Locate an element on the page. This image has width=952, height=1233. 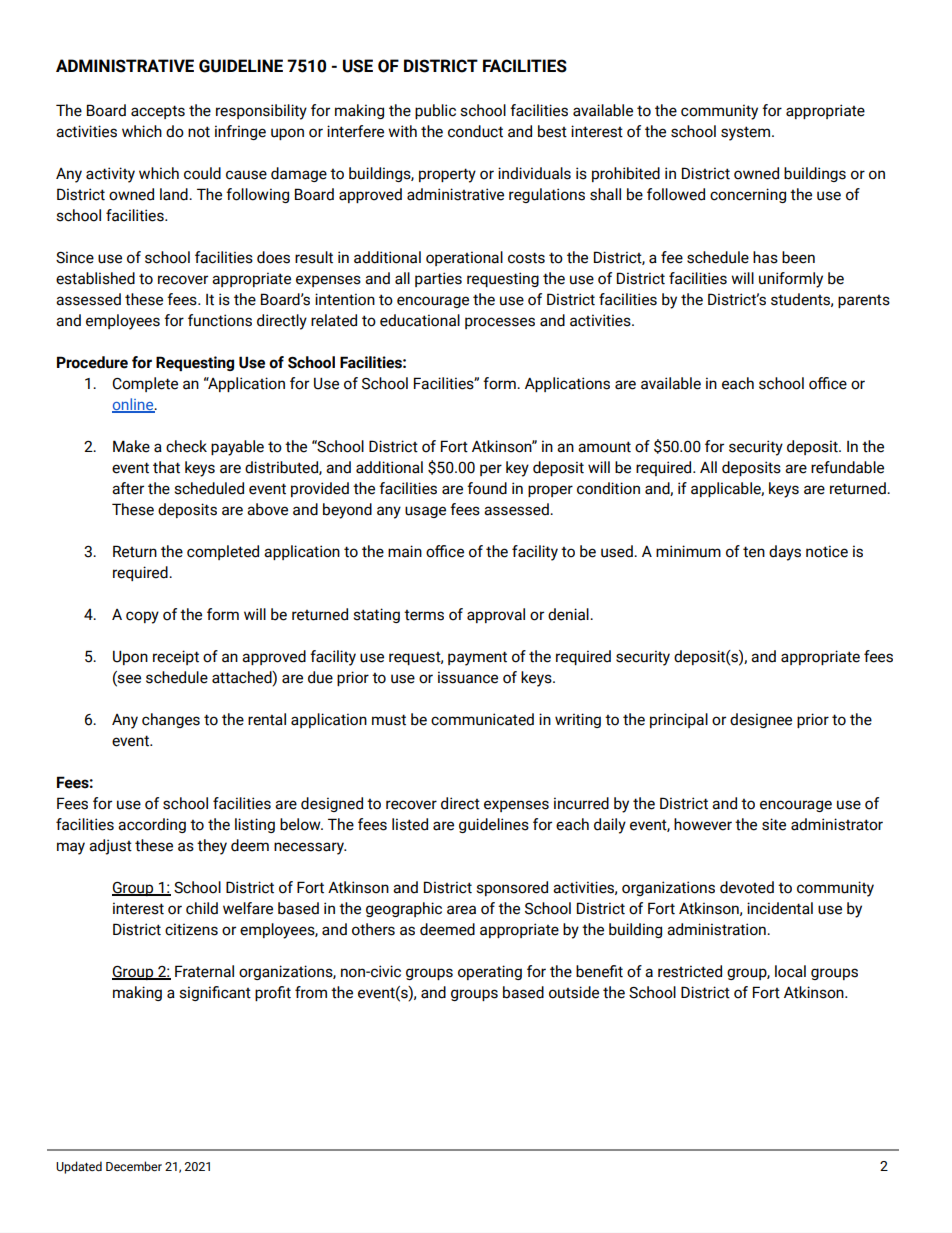
administration is located at coordinates (717, 929).
